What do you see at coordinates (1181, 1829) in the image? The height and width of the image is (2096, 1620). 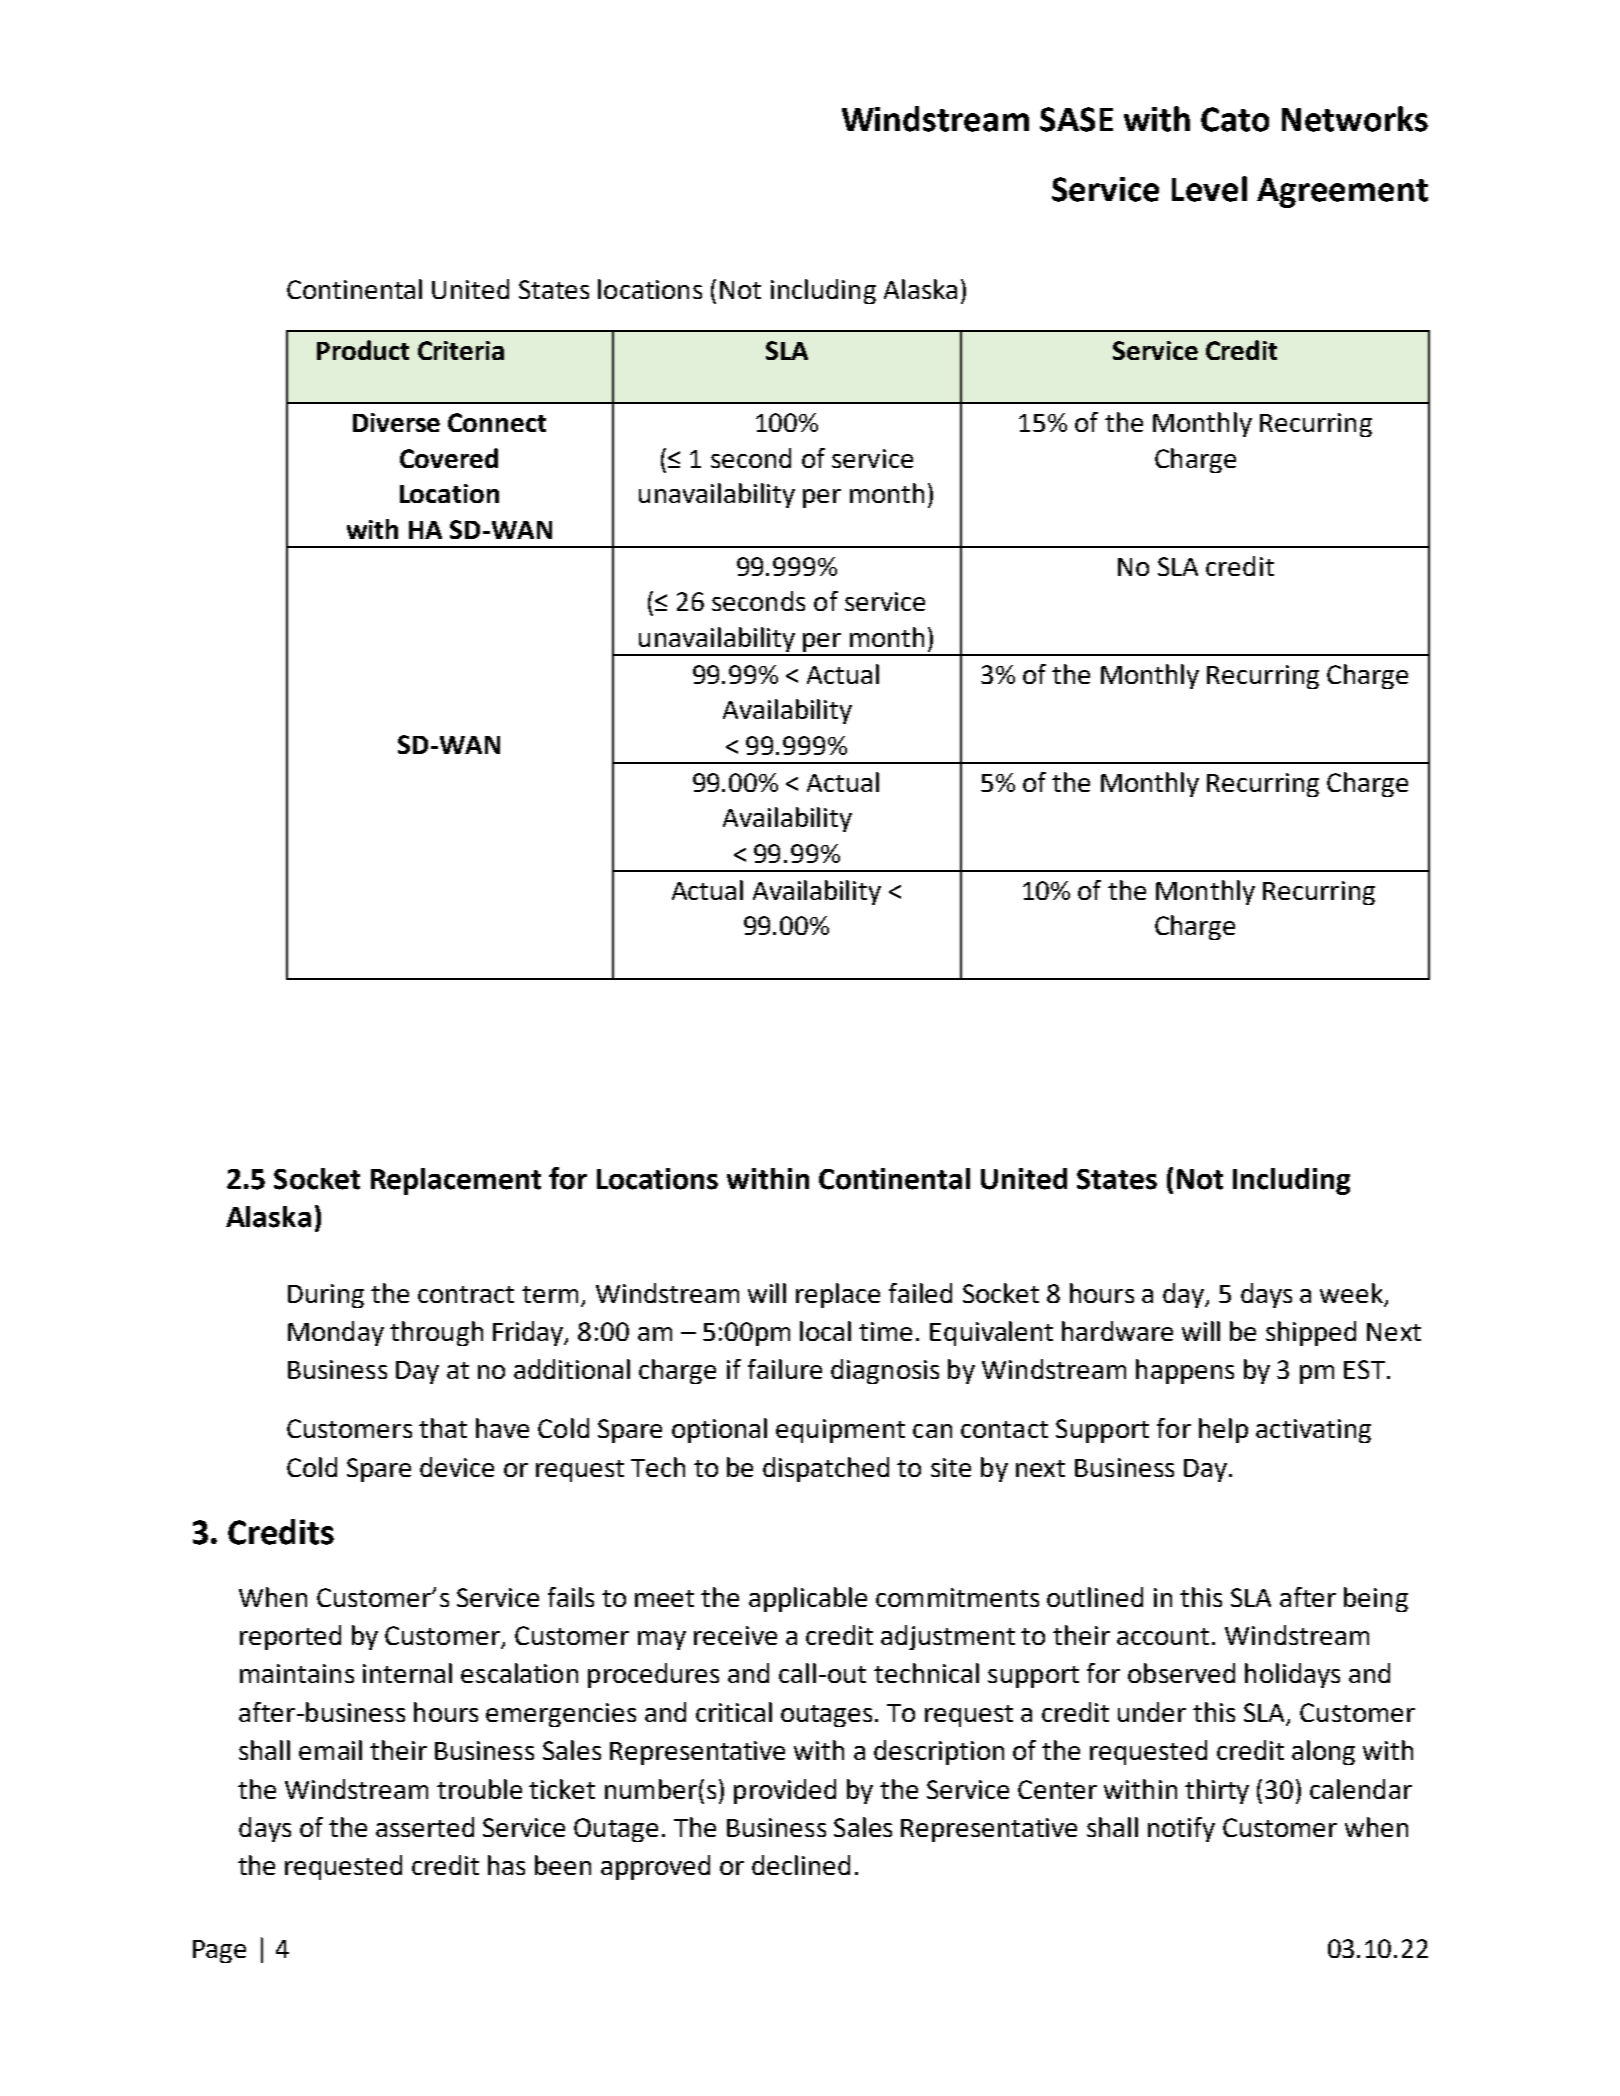 I see `notify` at bounding box center [1181, 1829].
